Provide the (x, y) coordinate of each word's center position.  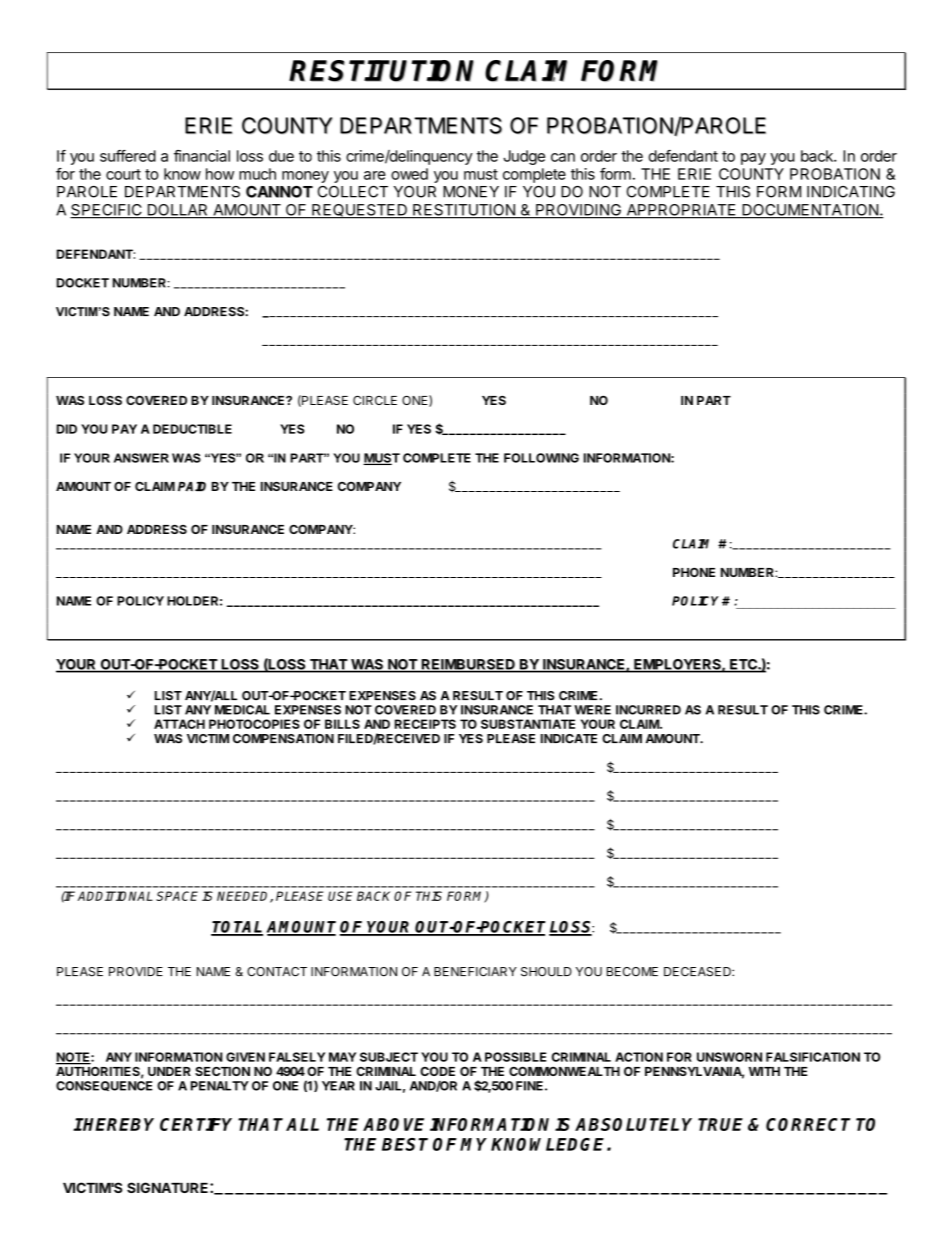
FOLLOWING (541, 458)
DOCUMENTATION (810, 211)
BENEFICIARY (475, 972)
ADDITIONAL (115, 896)
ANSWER (141, 458)
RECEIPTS (425, 724)
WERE (592, 710)
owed (409, 174)
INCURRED (648, 710)
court (123, 174)
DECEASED (698, 972)
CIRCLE (375, 400)
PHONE (694, 572)
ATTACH (179, 724)
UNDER (169, 1071)
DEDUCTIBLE (192, 429)
